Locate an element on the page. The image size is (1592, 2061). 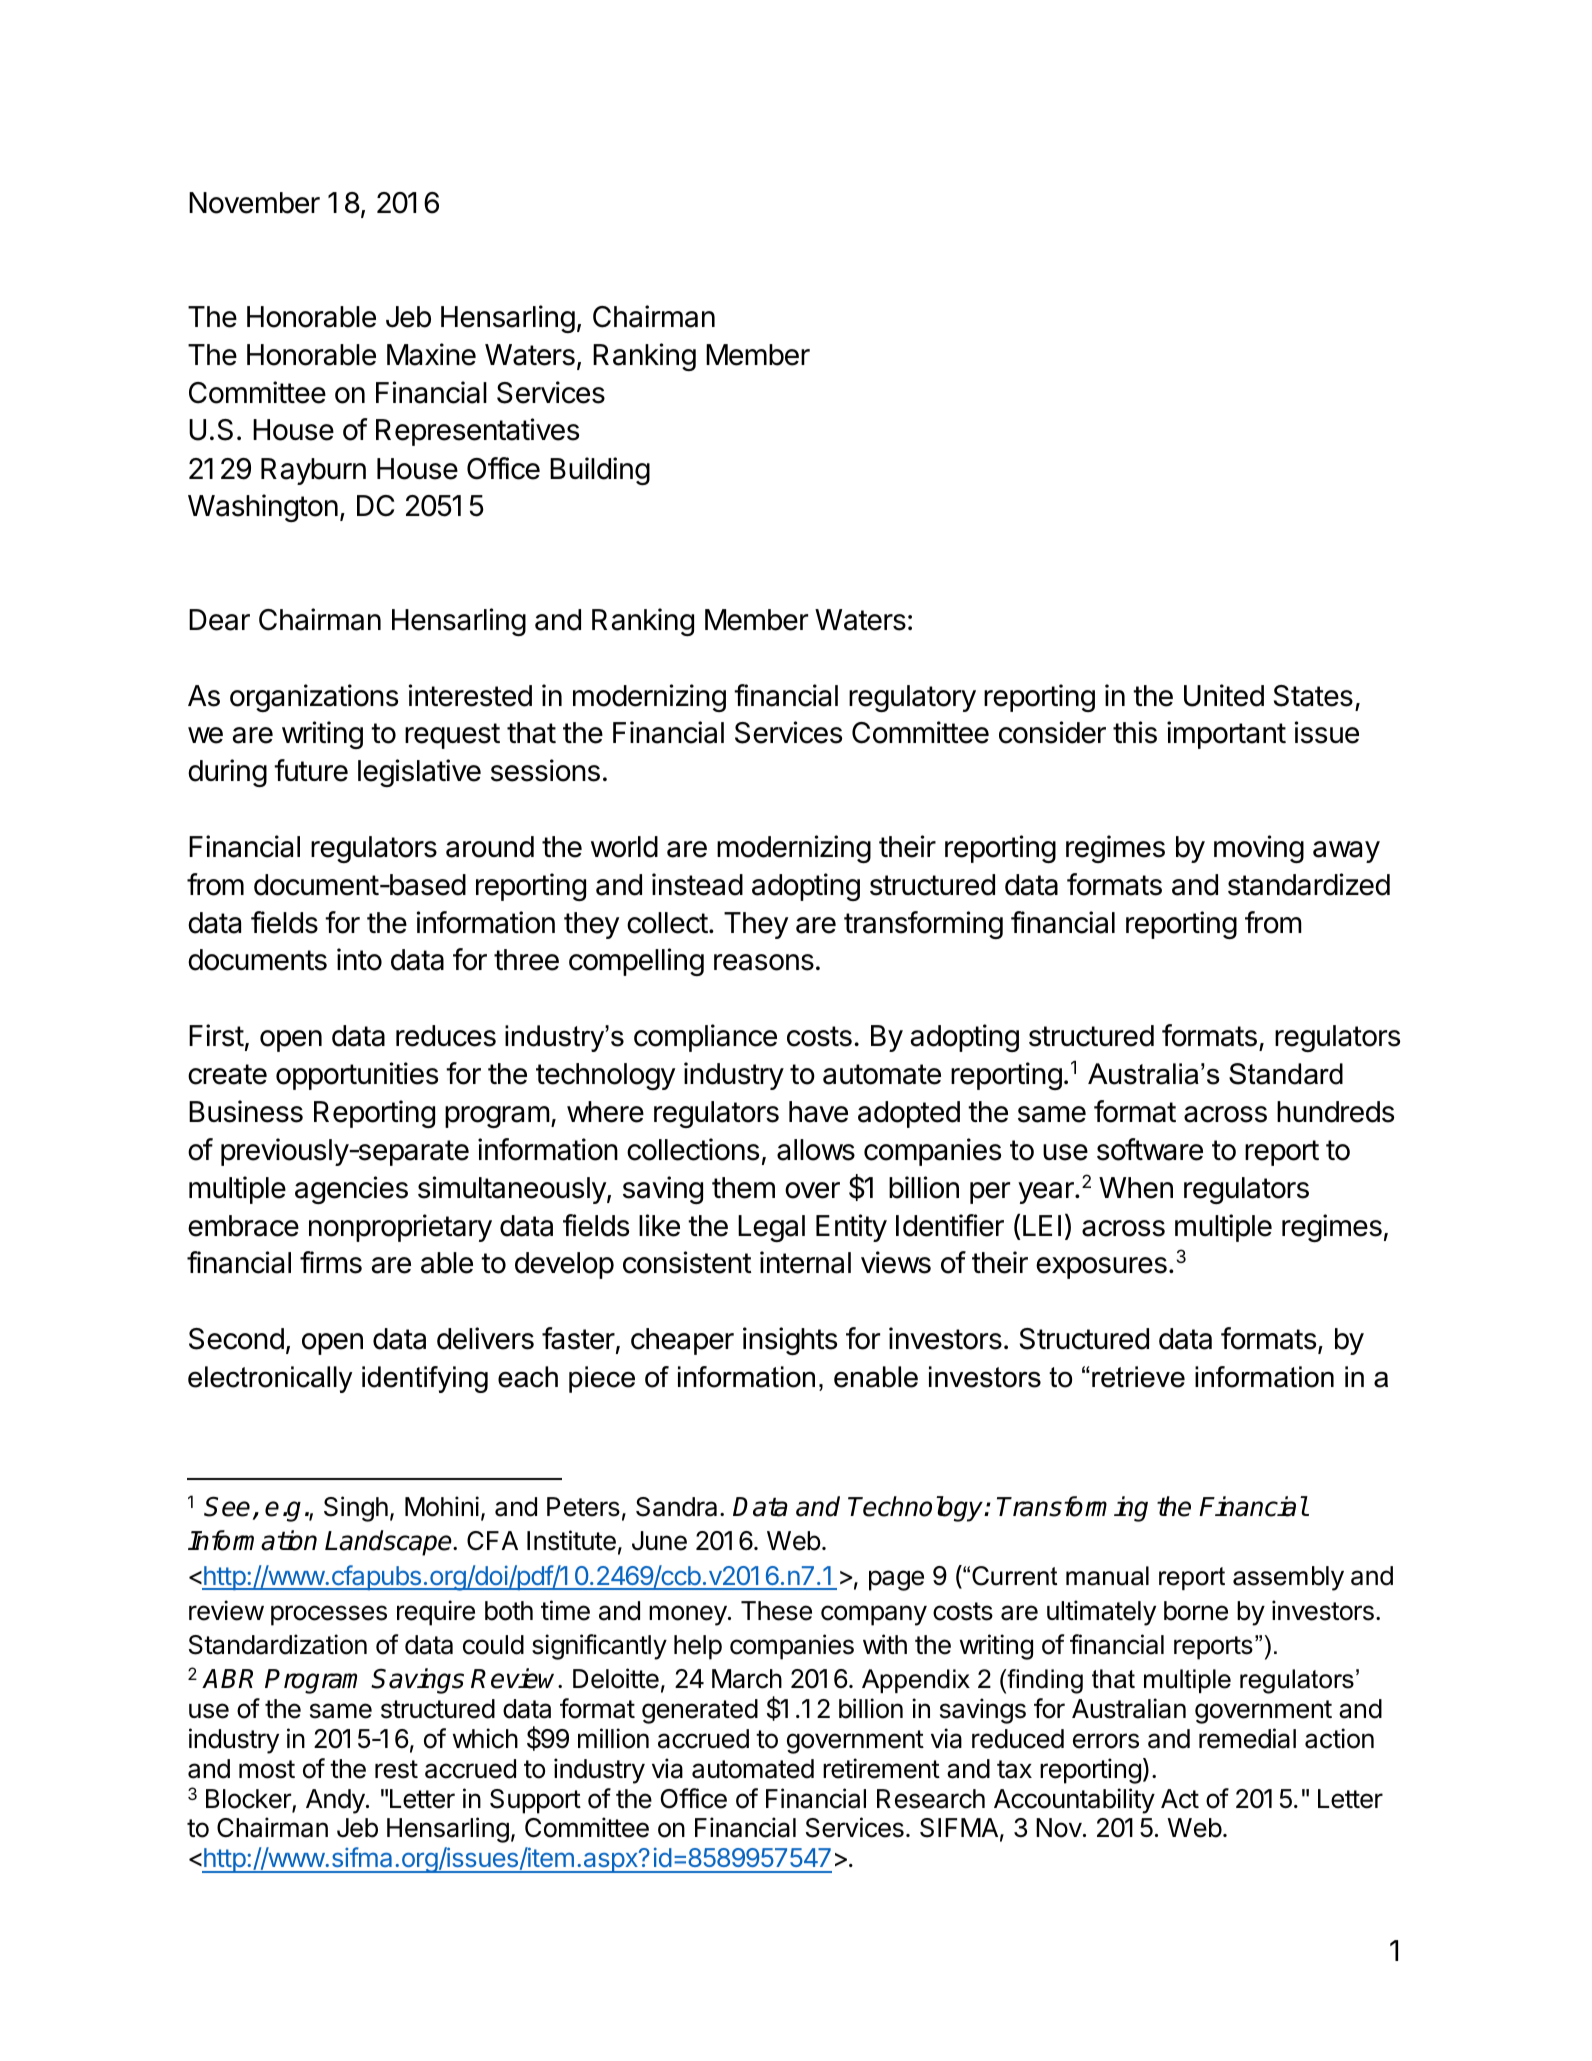
Andy is located at coordinates (336, 1801).
